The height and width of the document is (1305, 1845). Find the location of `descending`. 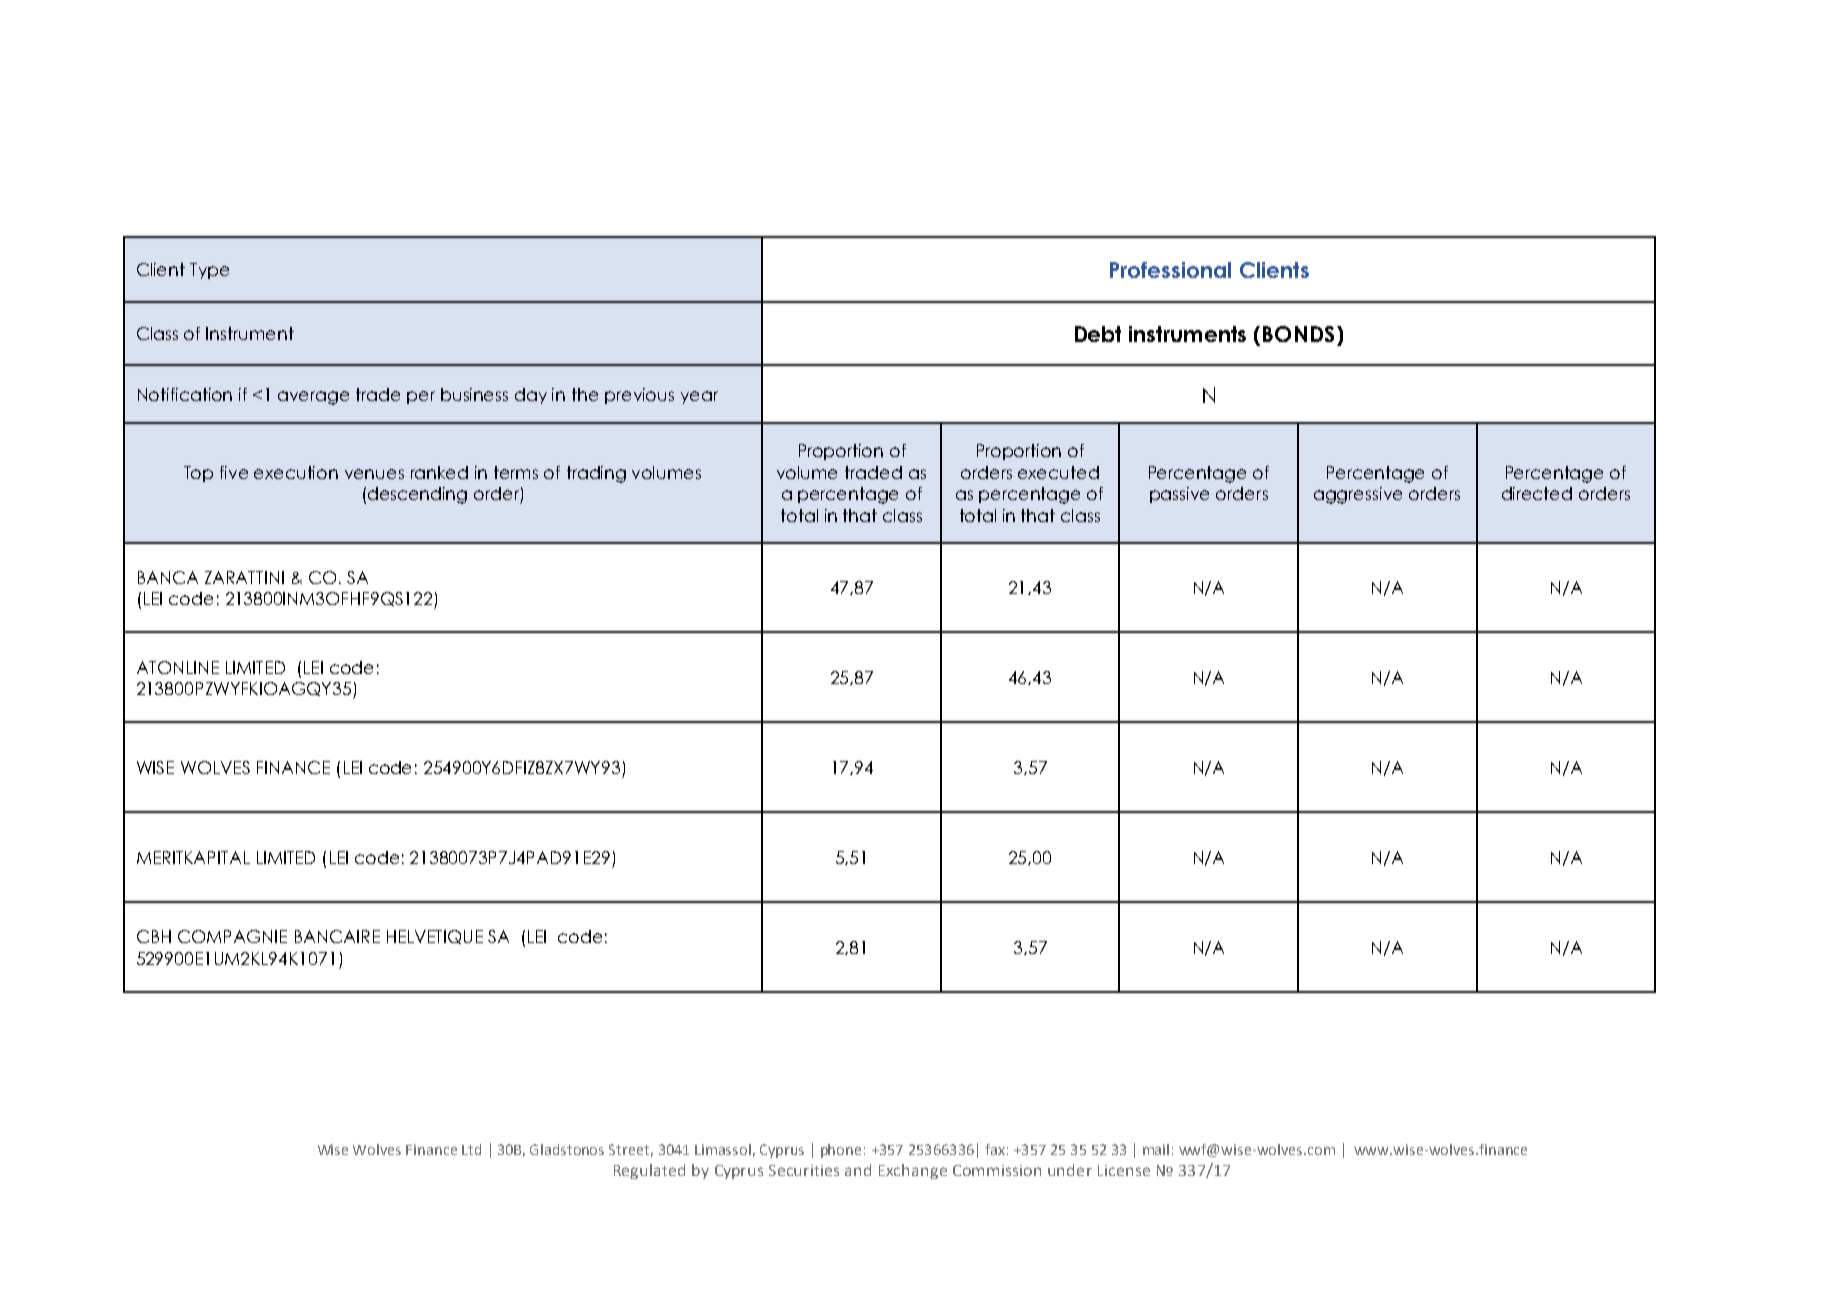

descending is located at coordinates (417, 495).
